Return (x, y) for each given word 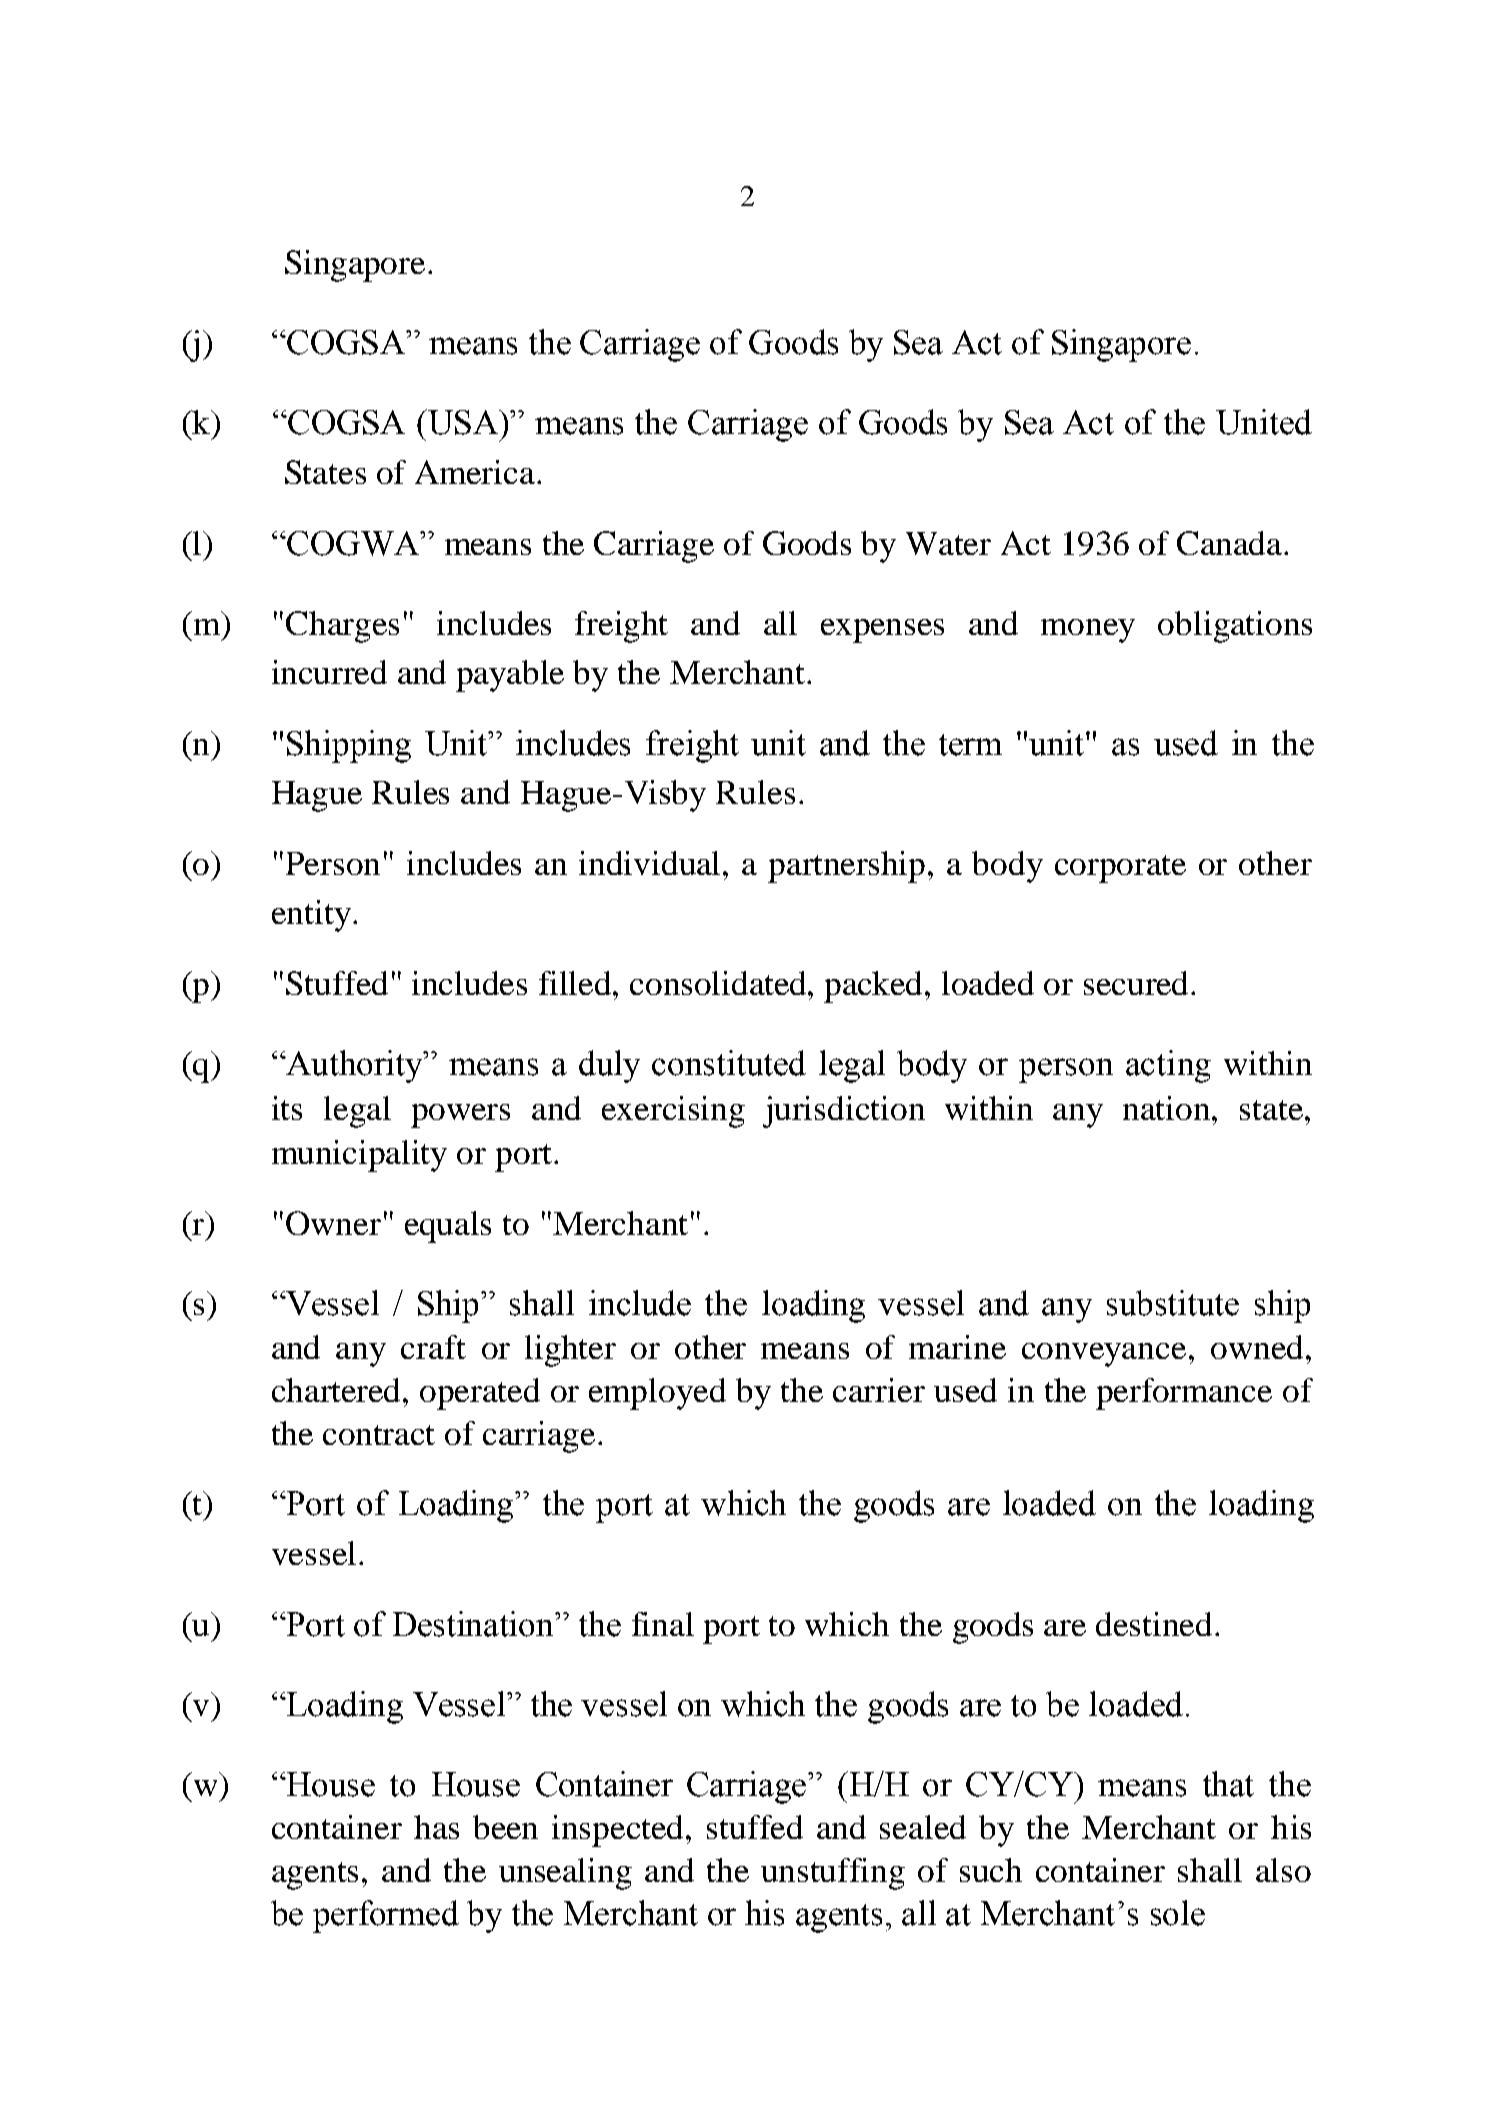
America (476, 472)
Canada (1231, 543)
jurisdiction (844, 1112)
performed (386, 1916)
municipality (359, 1156)
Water (948, 543)
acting (1168, 1066)
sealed (923, 1827)
